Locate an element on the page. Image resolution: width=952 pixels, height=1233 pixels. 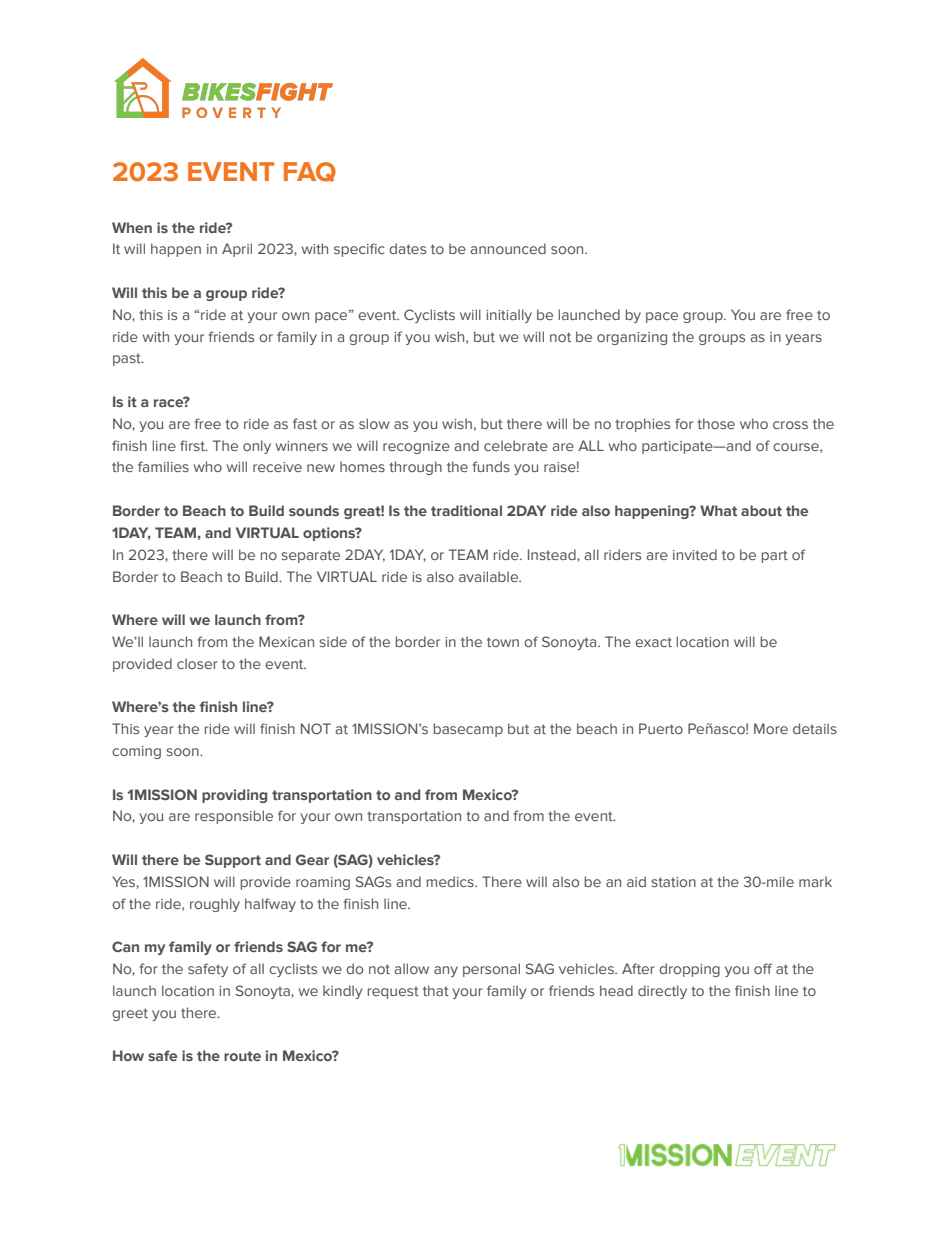
families is located at coordinates (163, 466).
